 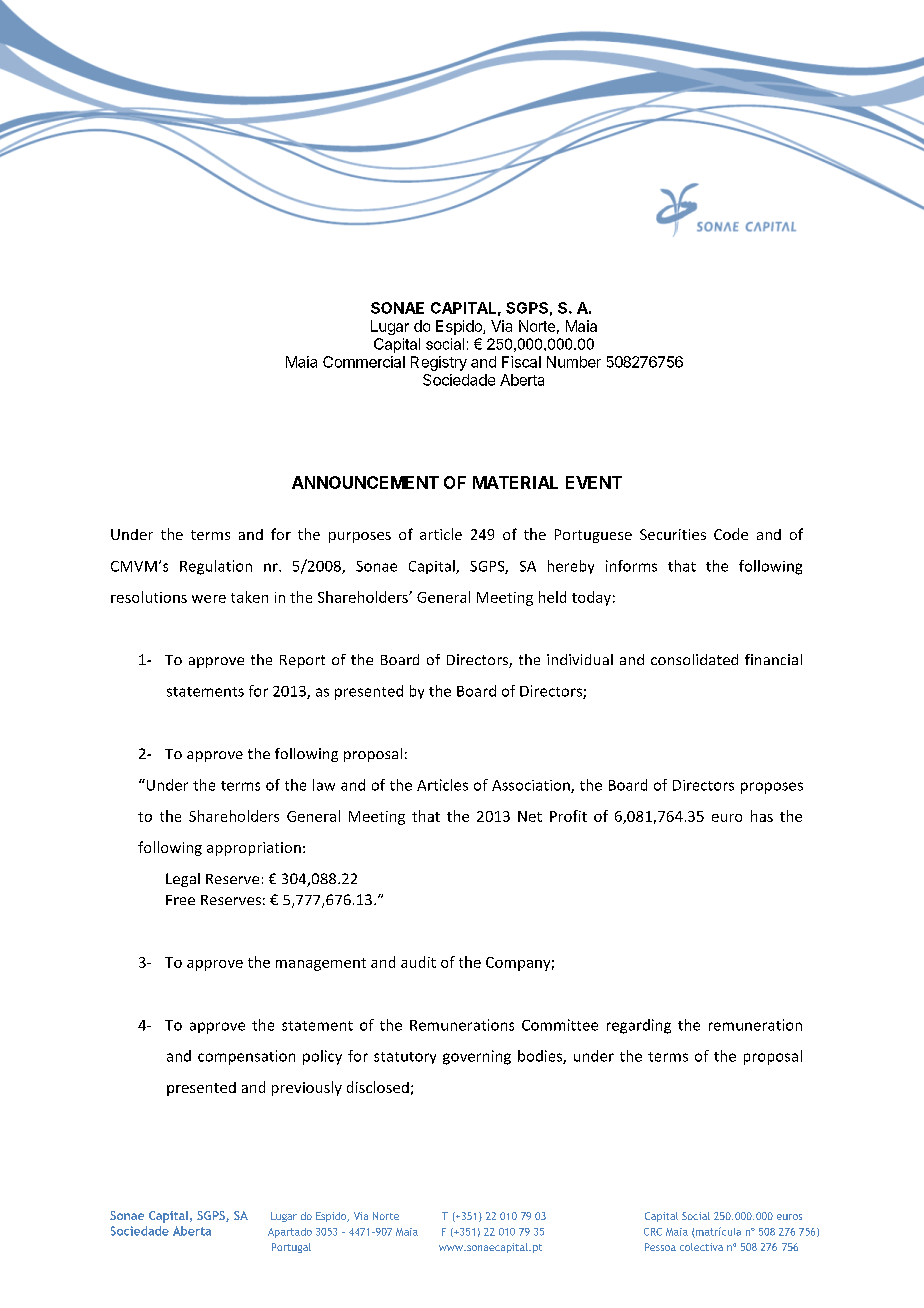 What do you see at coordinates (439, 363) in the image?
I see `Registry` at bounding box center [439, 363].
